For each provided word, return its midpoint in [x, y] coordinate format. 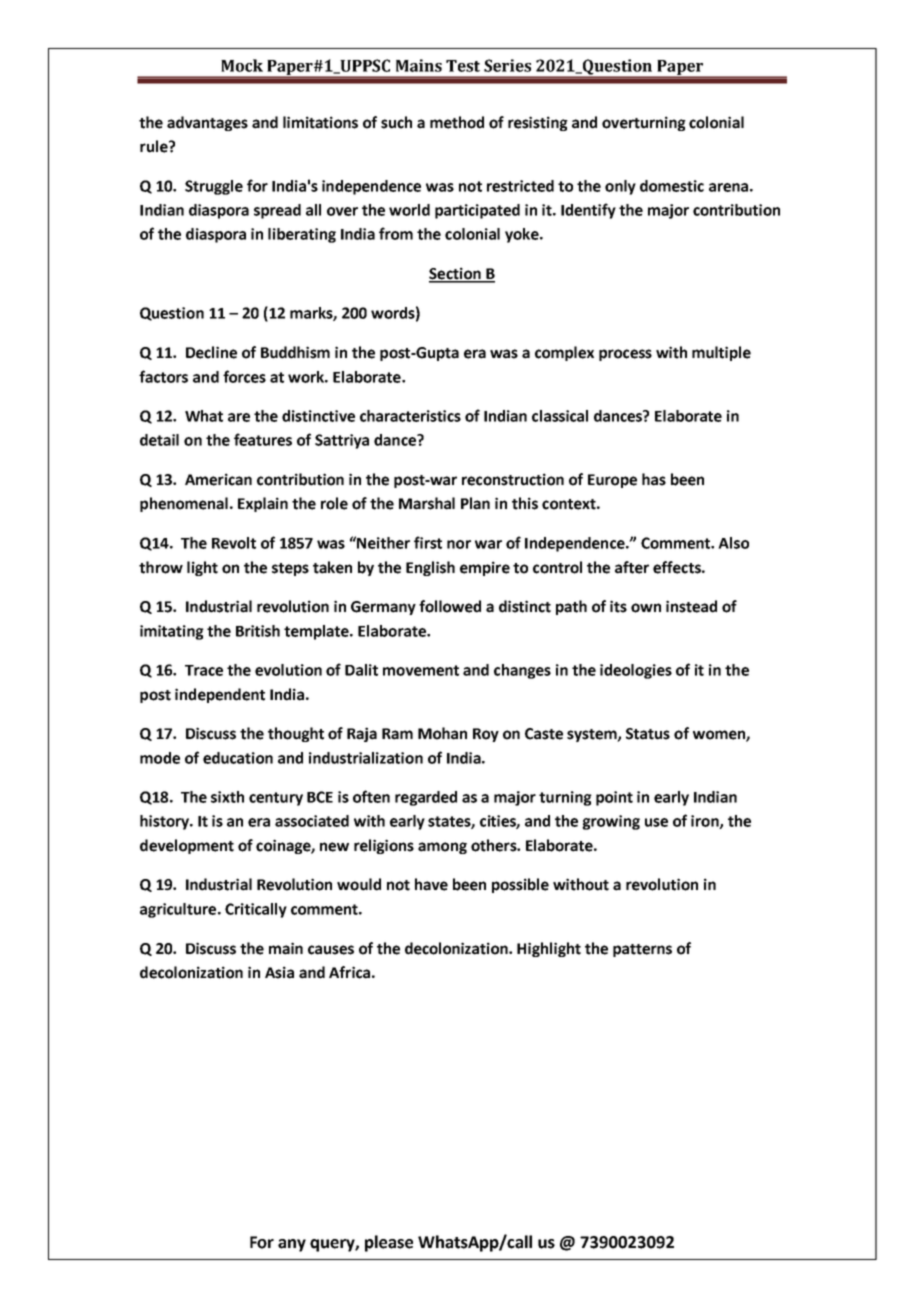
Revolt [234, 543]
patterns [642, 950]
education [238, 758]
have [431, 884]
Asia [279, 972]
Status [648, 734]
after [632, 567]
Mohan [442, 733]
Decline [211, 352]
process [625, 355]
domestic [672, 186]
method [457, 122]
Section [456, 274]
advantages [207, 123]
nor [459, 544]
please [389, 1243]
